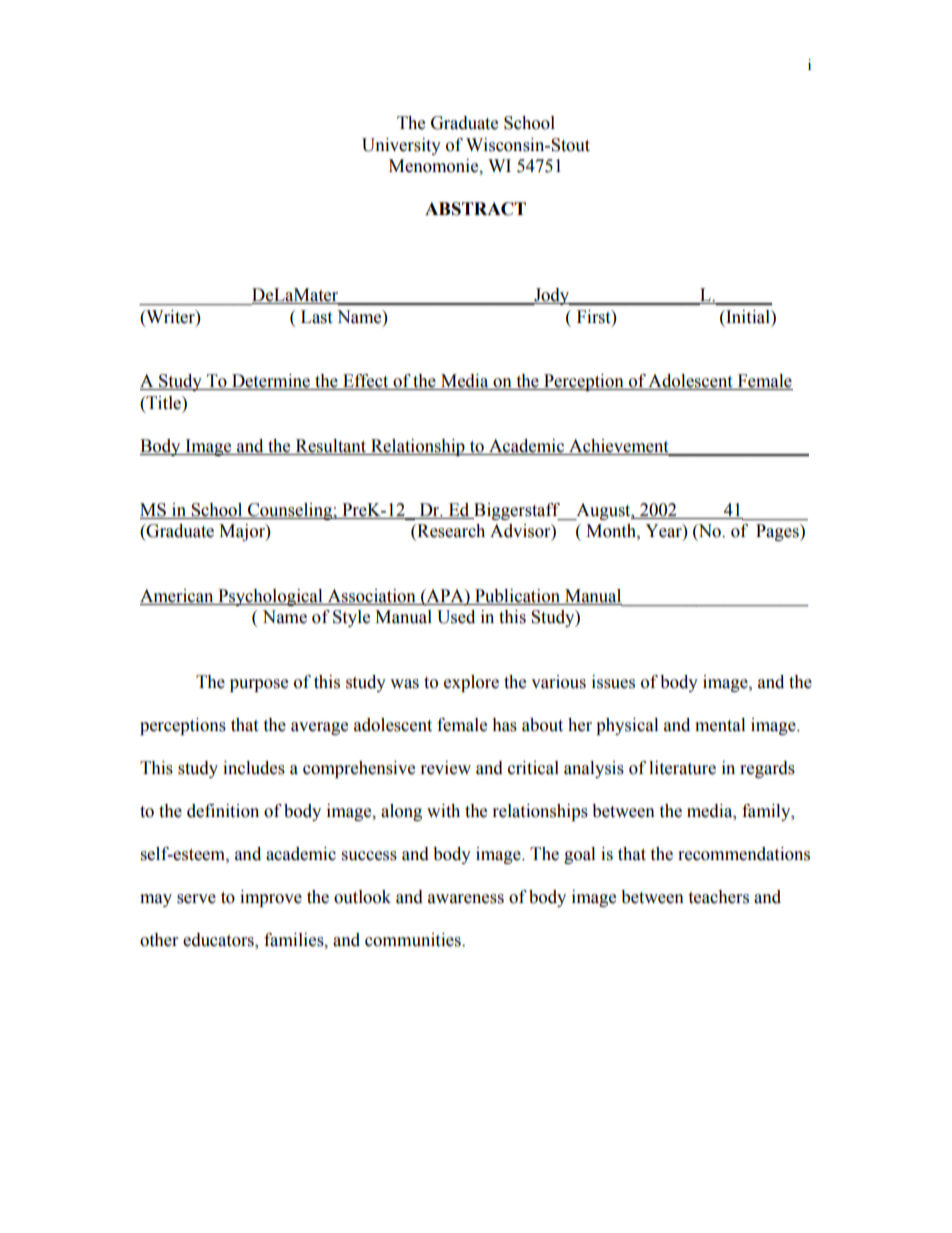 This screenshot has width=952, height=1233. Describe the element at coordinates (718, 897) in the screenshot. I see `teachers` at that location.
